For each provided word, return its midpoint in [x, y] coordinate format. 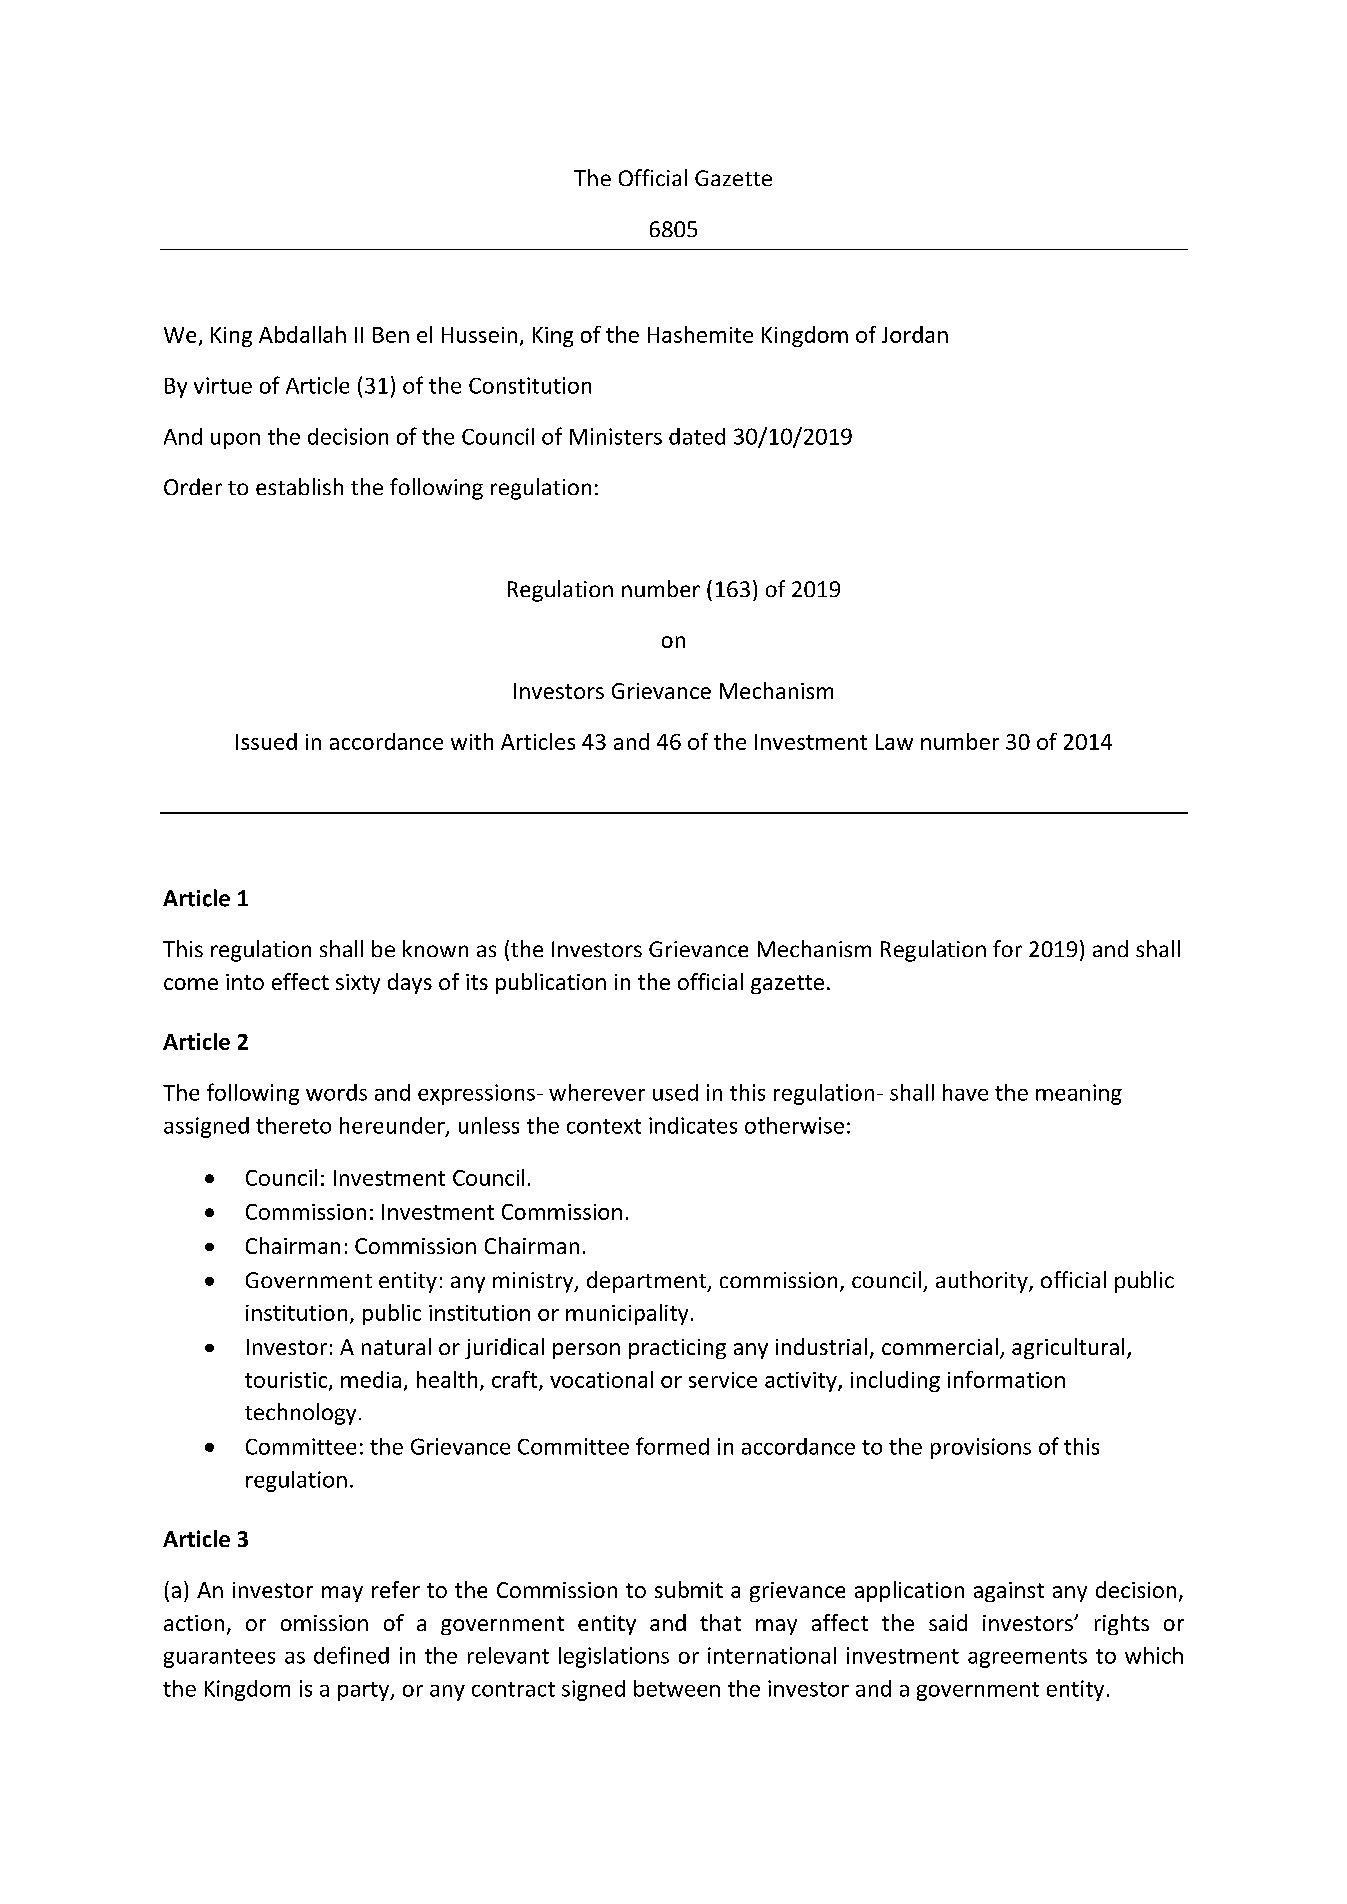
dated [697, 436]
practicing [677, 1349]
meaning [1079, 1094]
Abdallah [302, 334]
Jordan [915, 334]
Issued [266, 741]
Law [894, 742]
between [677, 1688]
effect [300, 981]
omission [324, 1623]
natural [396, 1346]
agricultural [1068, 1348]
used [675, 1092]
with [472, 741]
